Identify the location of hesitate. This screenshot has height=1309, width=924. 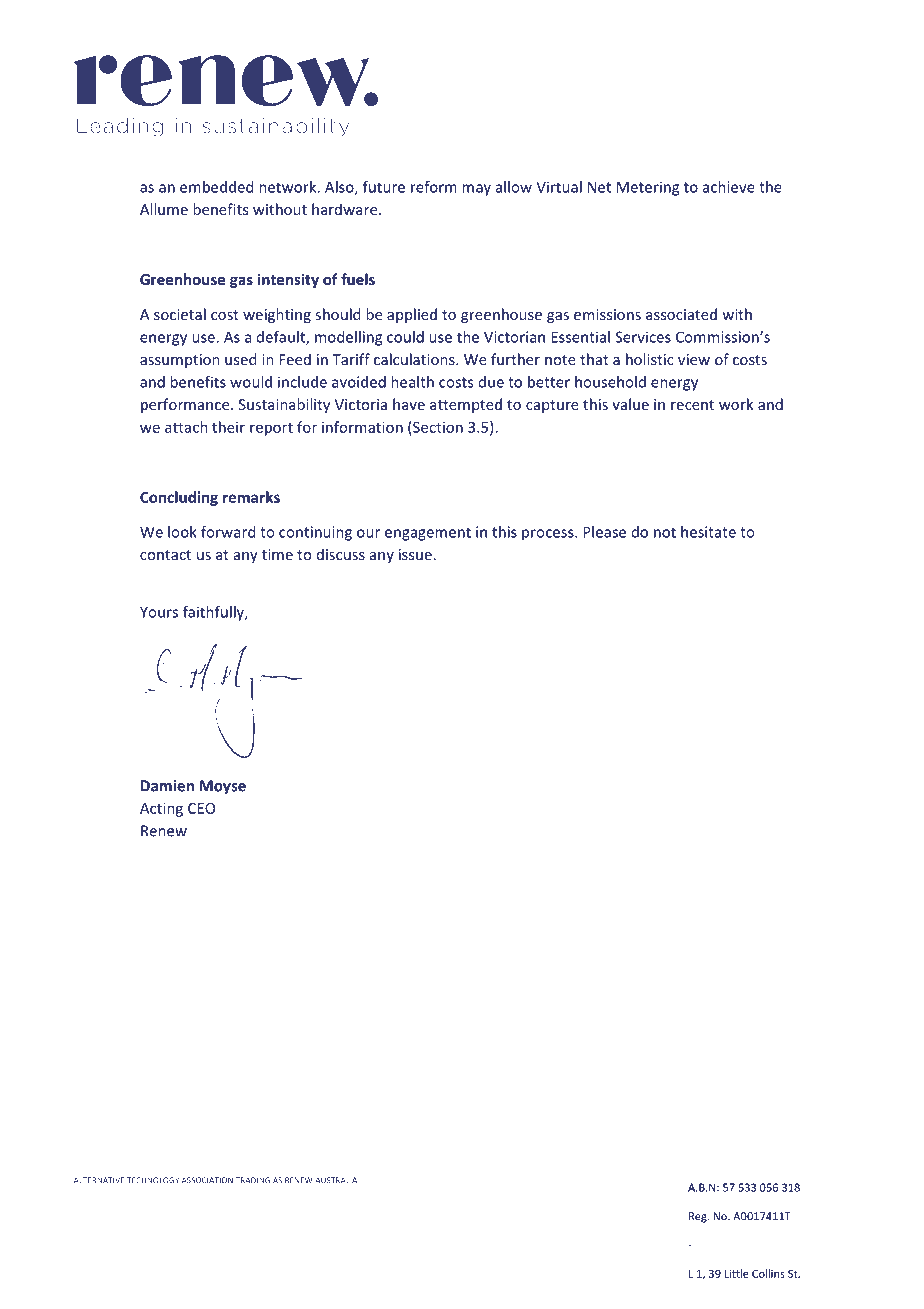
(708, 532).
